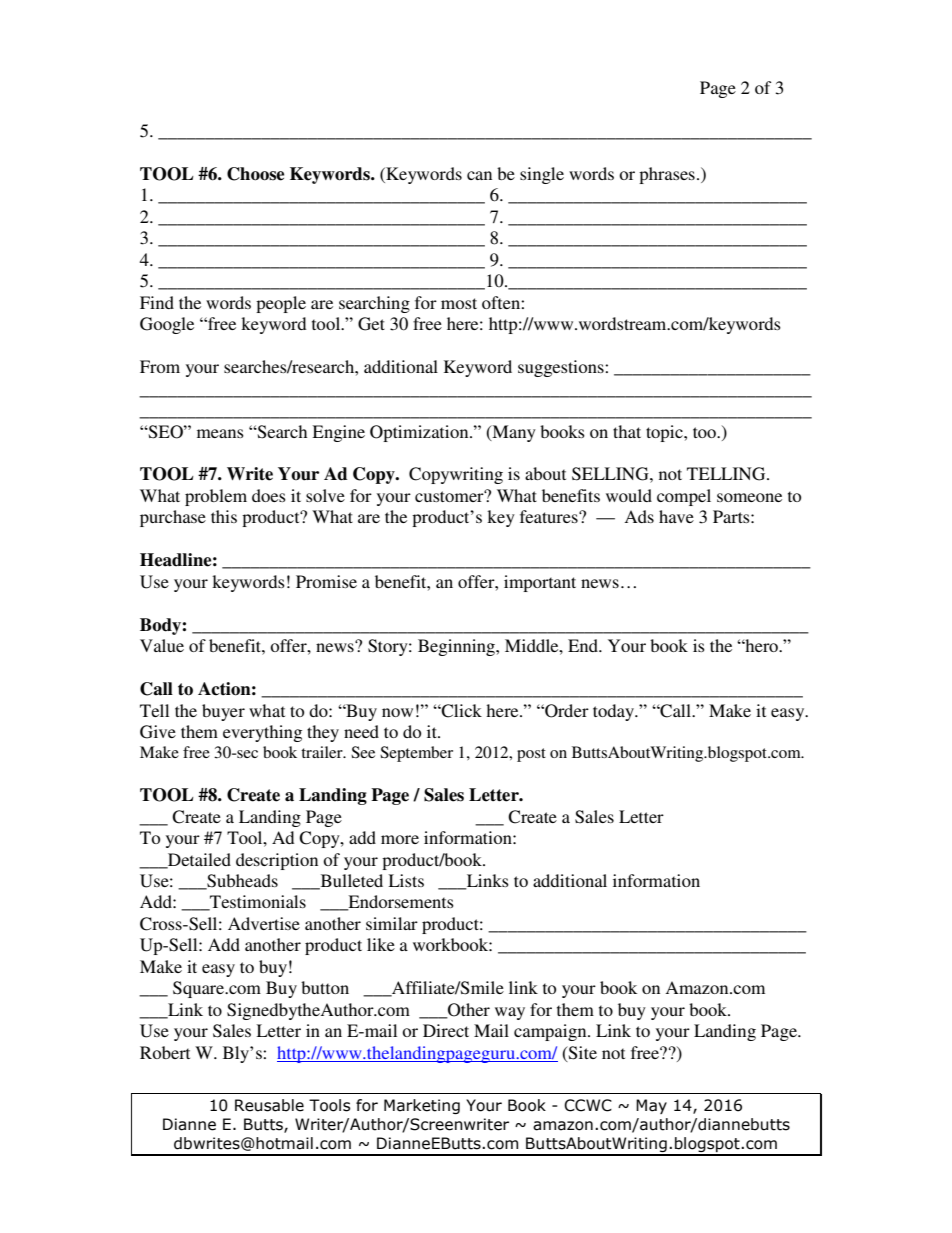  I want to click on Marketing, so click(422, 1106).
